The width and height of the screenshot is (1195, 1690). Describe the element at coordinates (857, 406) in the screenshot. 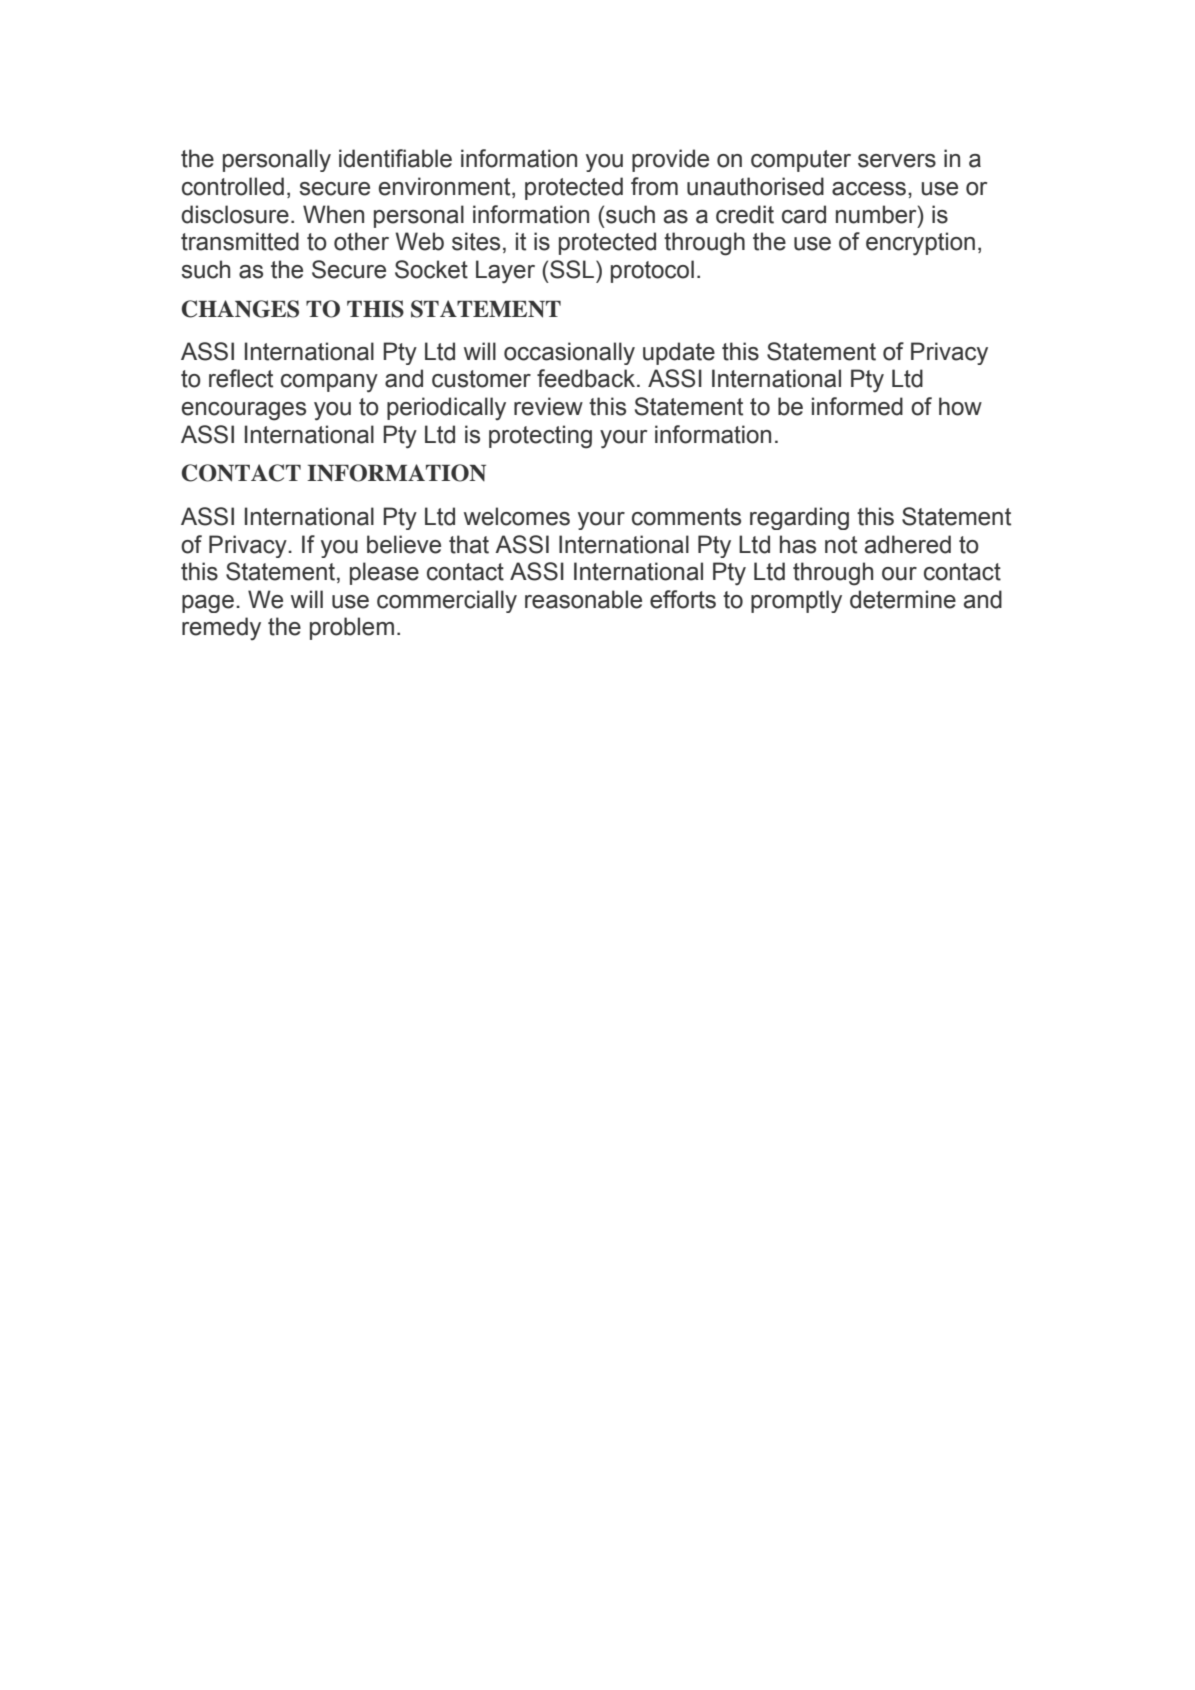

I see `informed` at that location.
